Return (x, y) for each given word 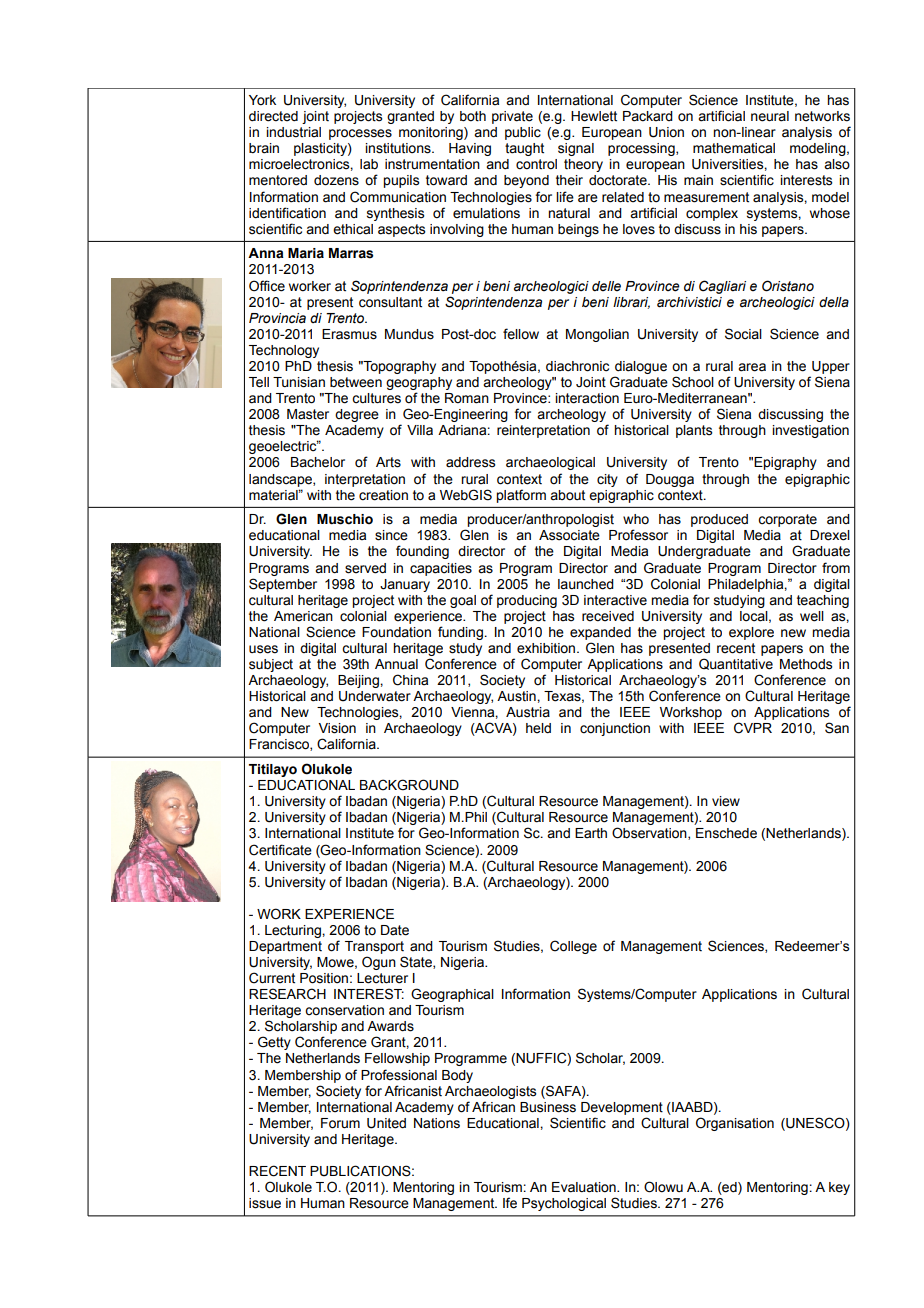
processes (360, 134)
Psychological (564, 1204)
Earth (591, 833)
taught (524, 149)
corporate (787, 520)
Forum (340, 1123)
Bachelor (318, 462)
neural (770, 116)
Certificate (280, 850)
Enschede (726, 833)
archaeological (550, 463)
